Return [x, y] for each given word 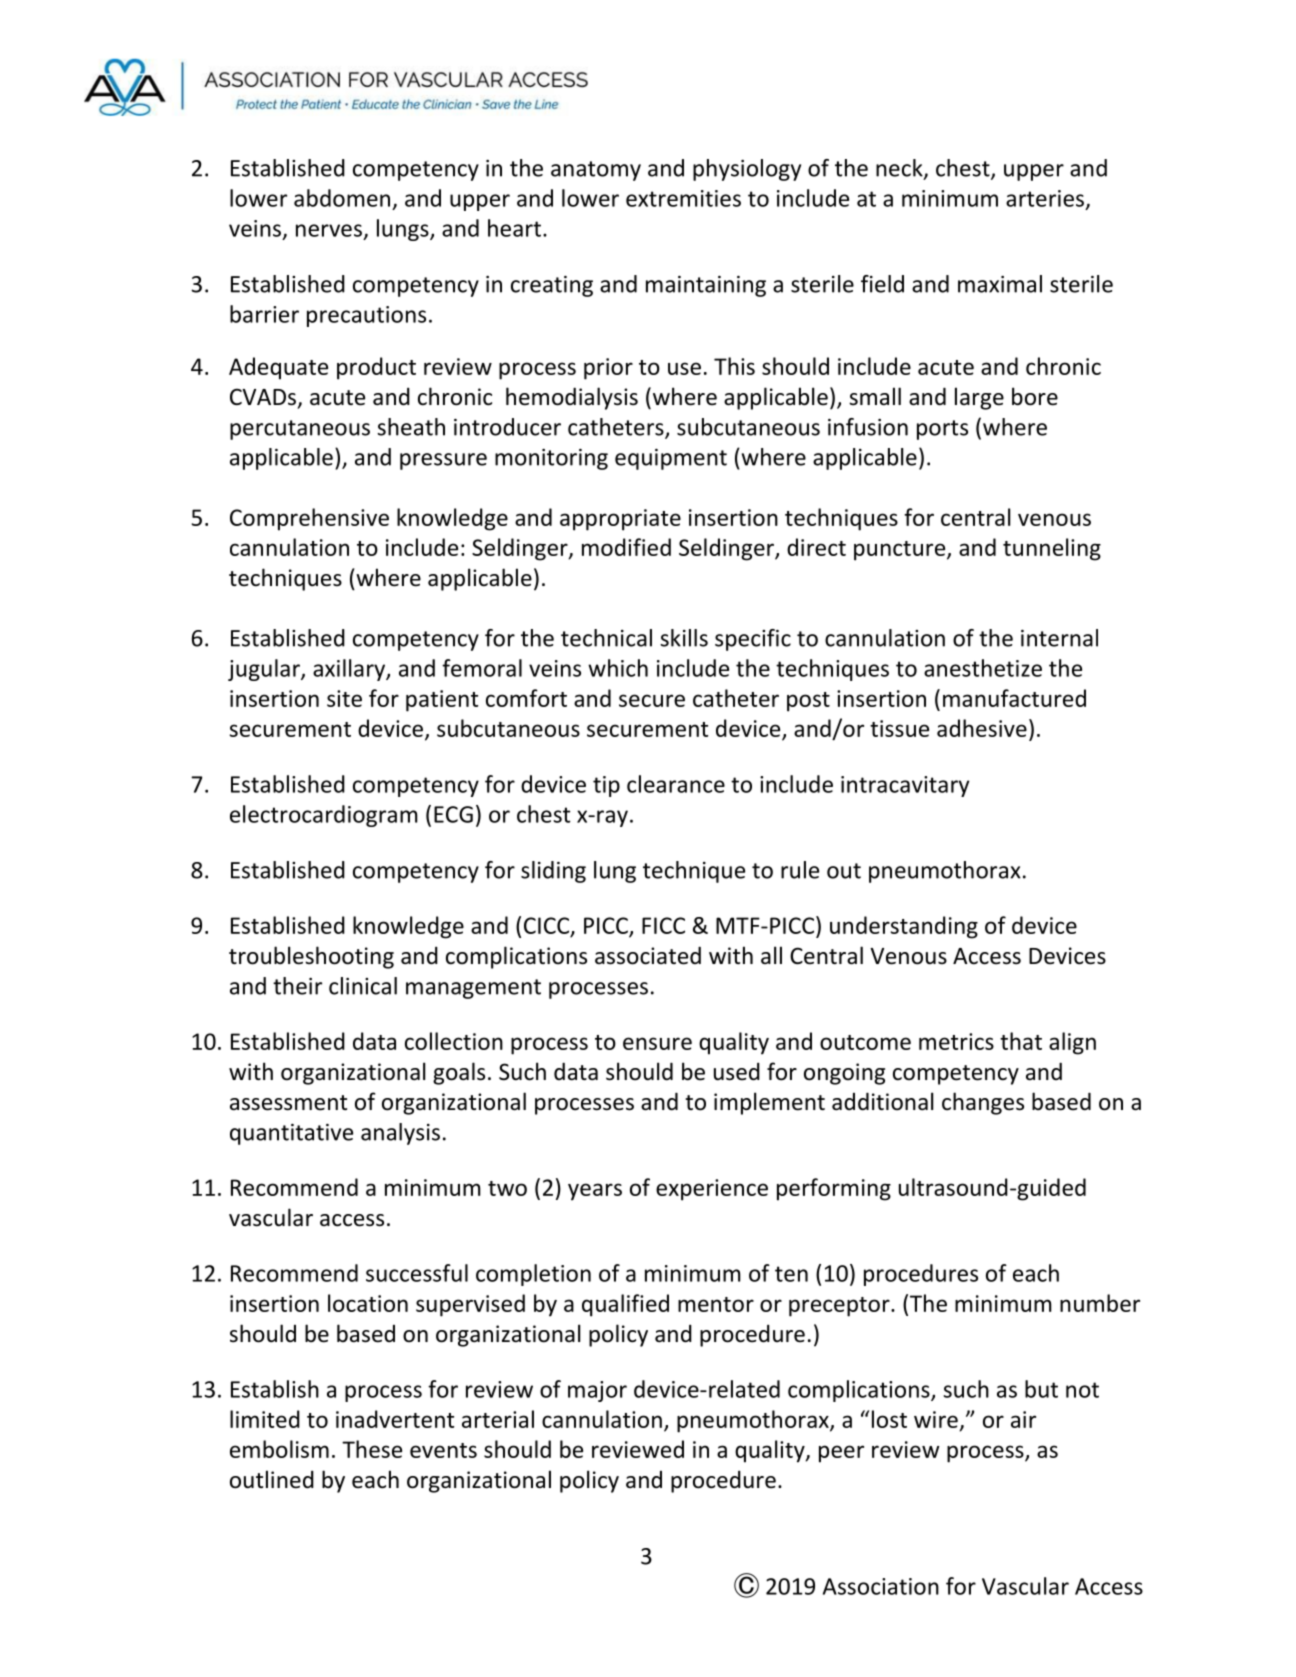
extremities [683, 198]
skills [684, 638]
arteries [1045, 198]
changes [983, 1103]
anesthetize [983, 668]
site [344, 698]
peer [841, 1454]
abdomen [342, 198]
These [372, 1449]
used [737, 1071]
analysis [400, 1134]
